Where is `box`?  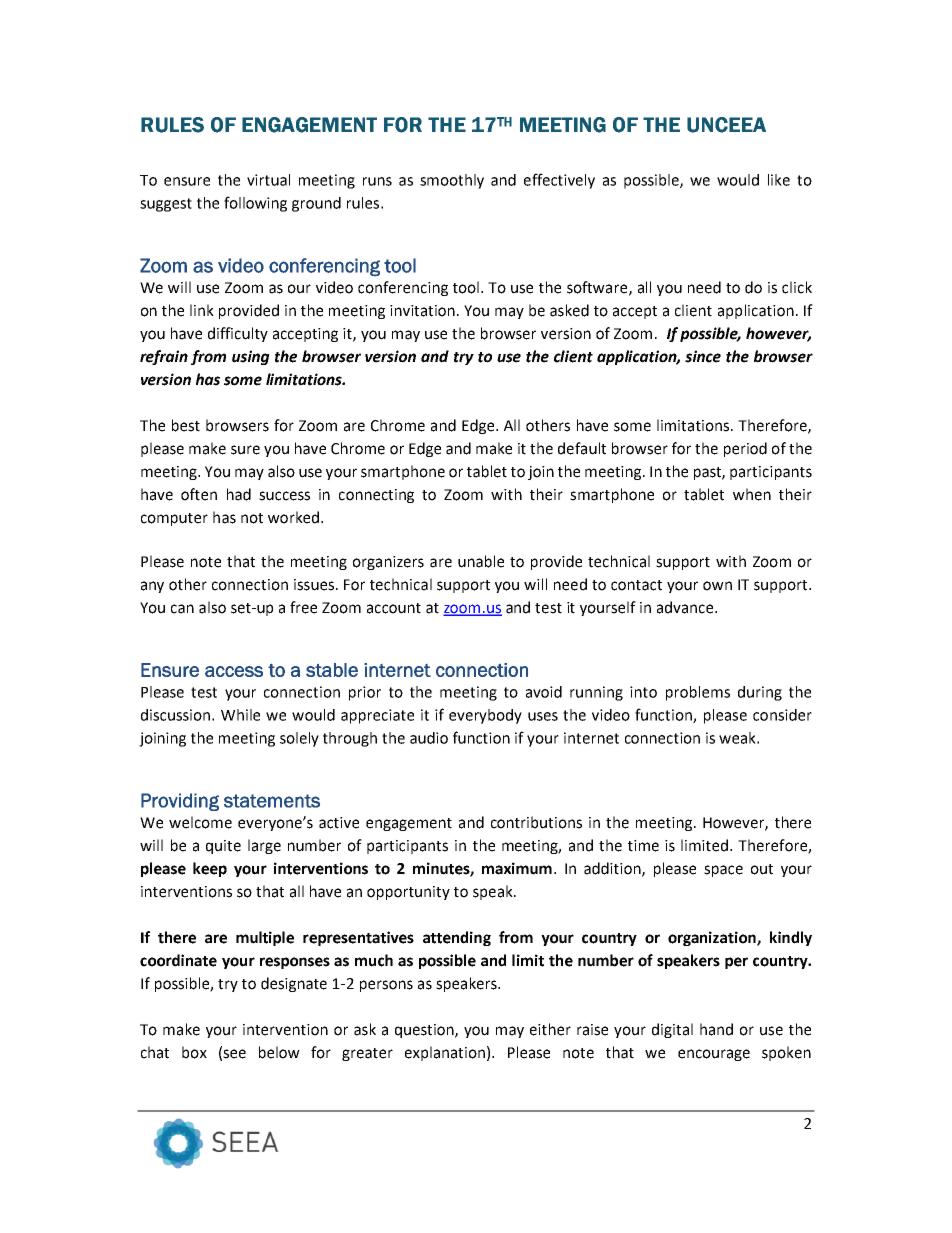
box is located at coordinates (194, 1052).
